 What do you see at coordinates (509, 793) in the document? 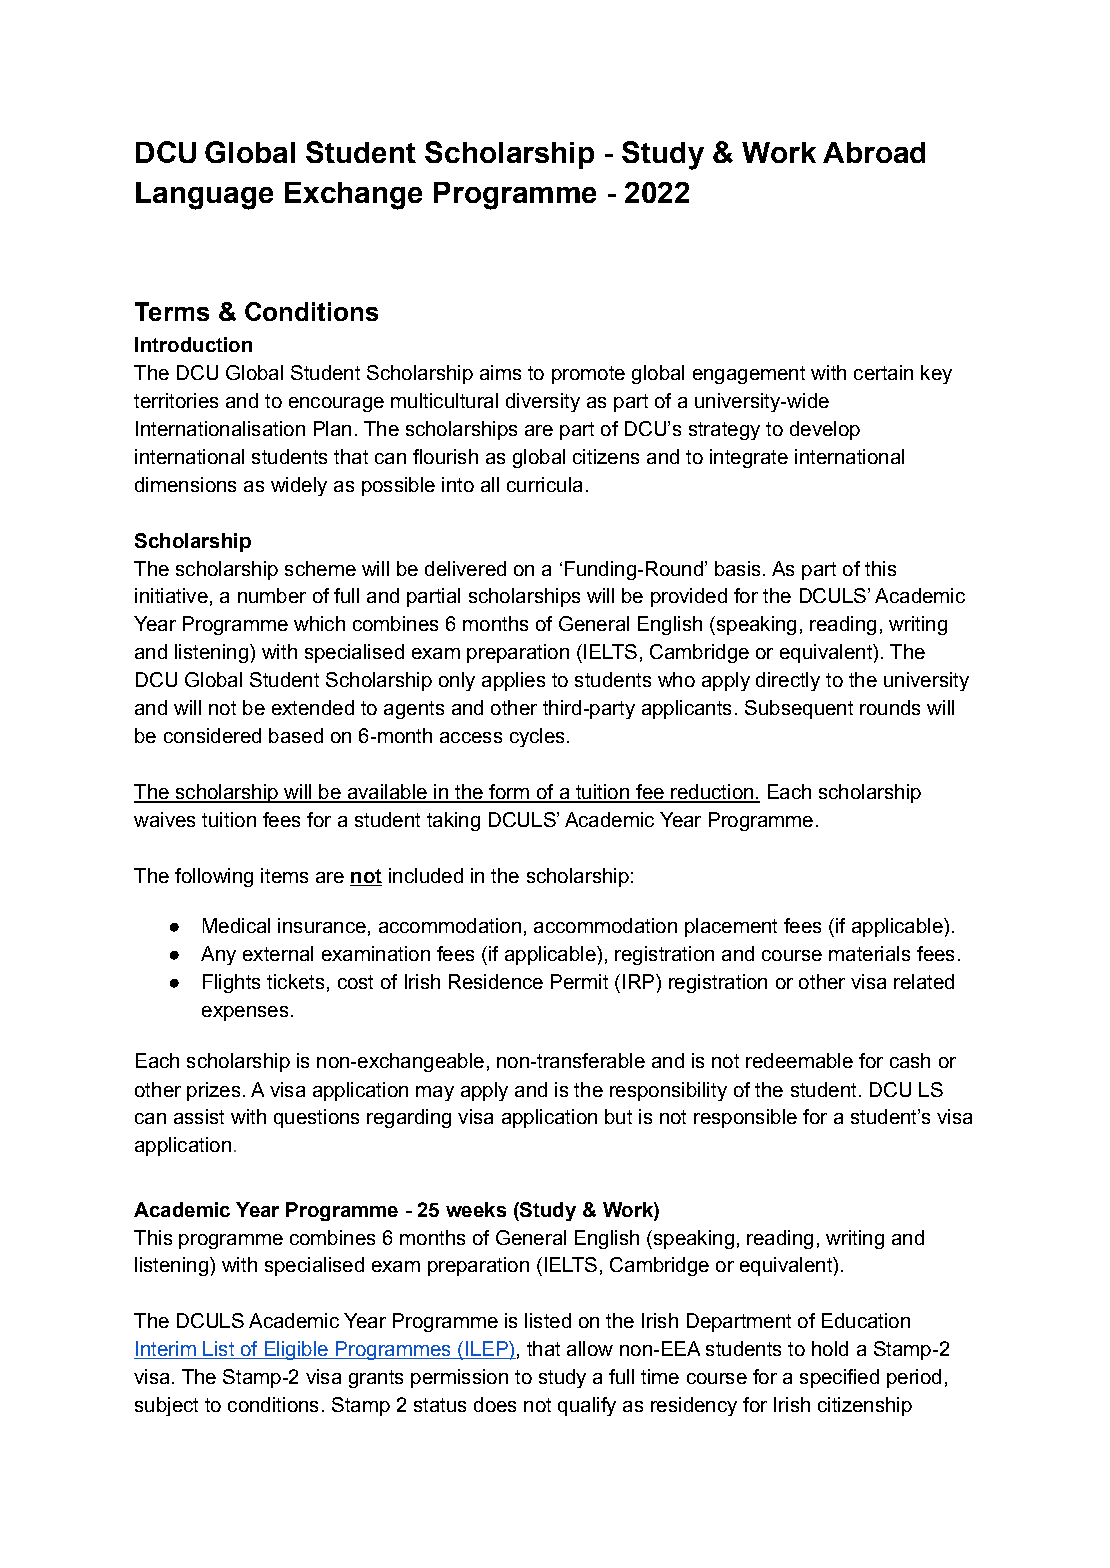
I see `form` at bounding box center [509, 793].
